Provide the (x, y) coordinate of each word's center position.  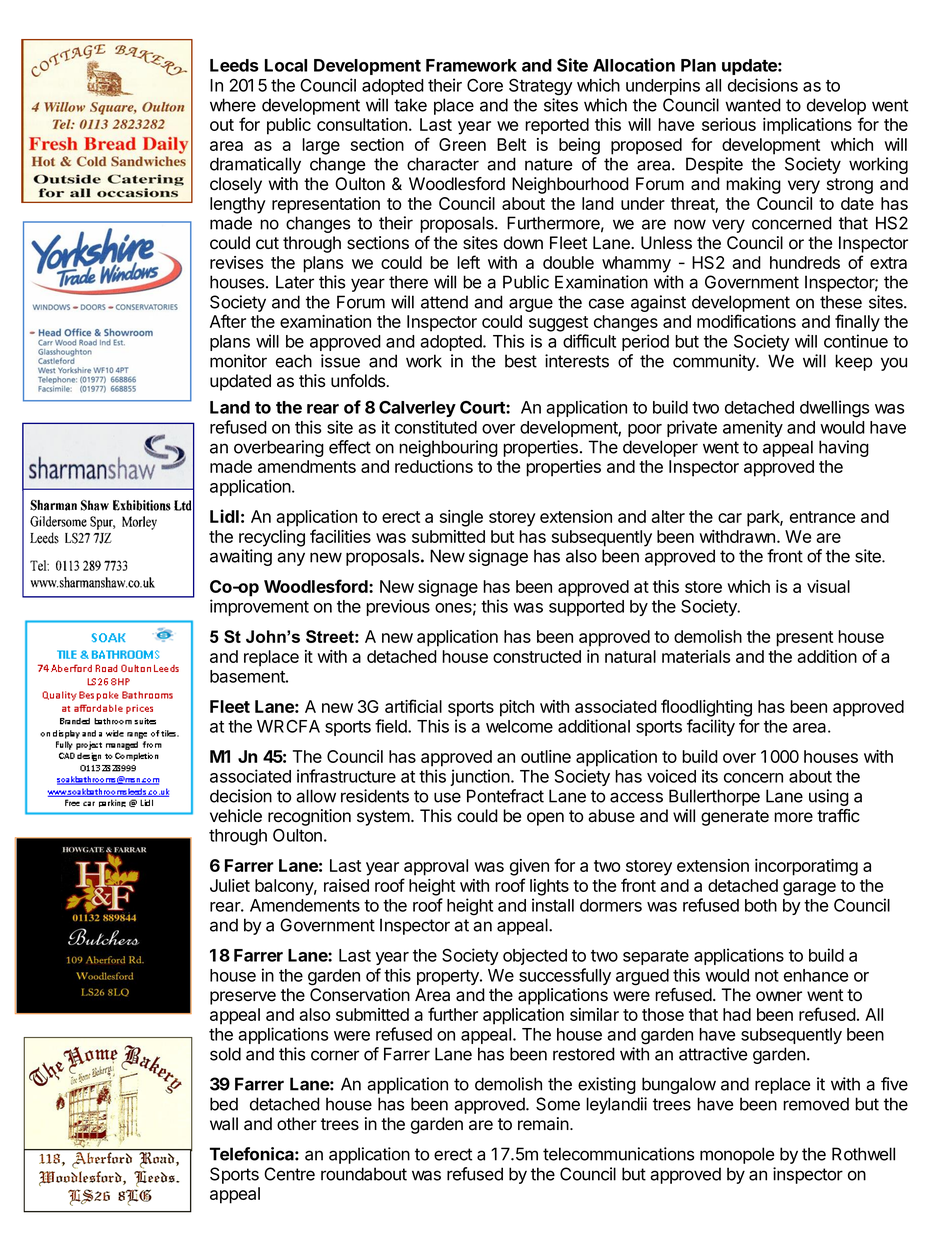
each (294, 361)
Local (286, 65)
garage (809, 889)
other (297, 1124)
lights (549, 887)
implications (807, 126)
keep (853, 362)
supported (586, 608)
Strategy (541, 87)
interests (577, 361)
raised (346, 885)
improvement (259, 607)
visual (828, 586)
